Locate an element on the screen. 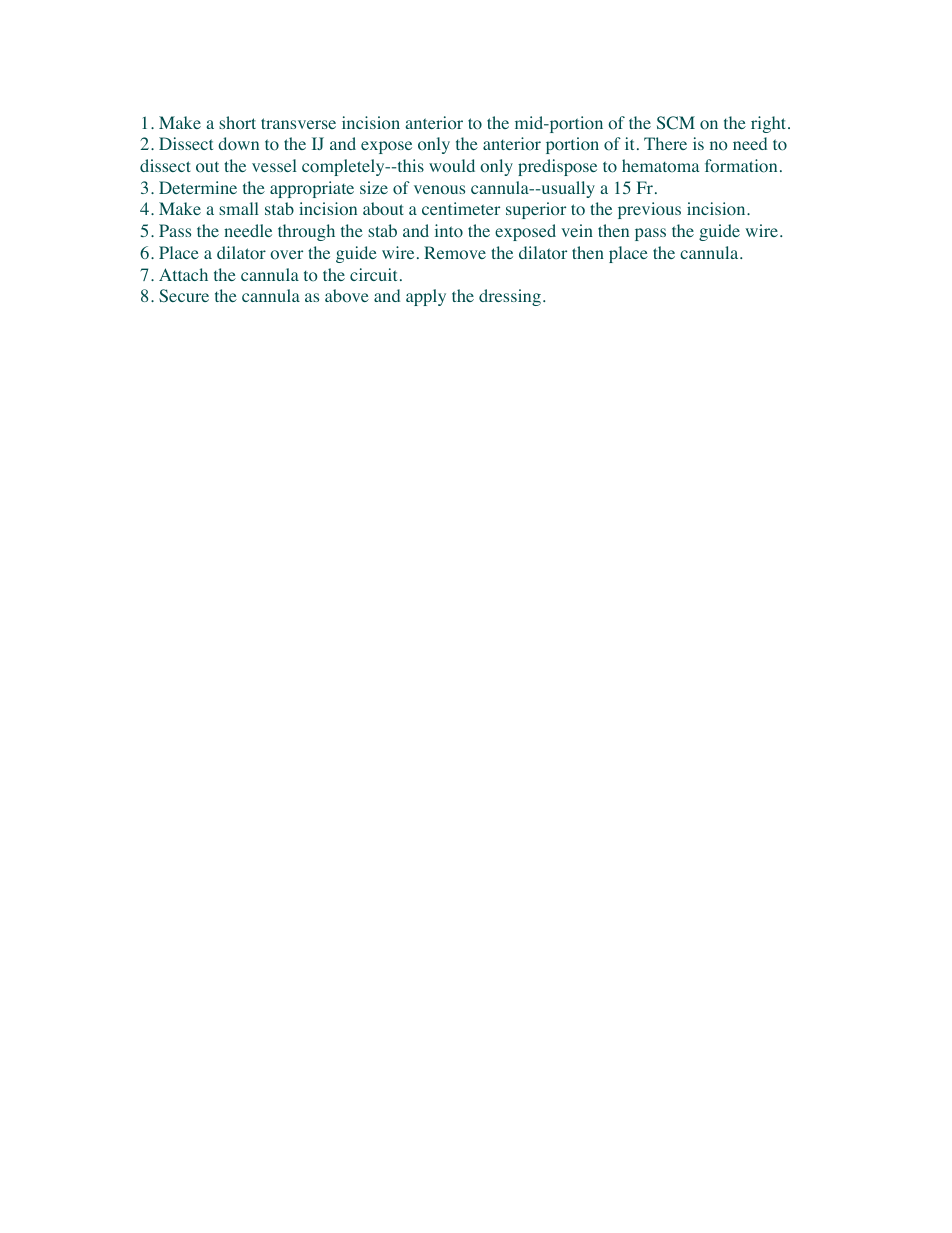 The image size is (952, 1233). SCM is located at coordinates (676, 123).
